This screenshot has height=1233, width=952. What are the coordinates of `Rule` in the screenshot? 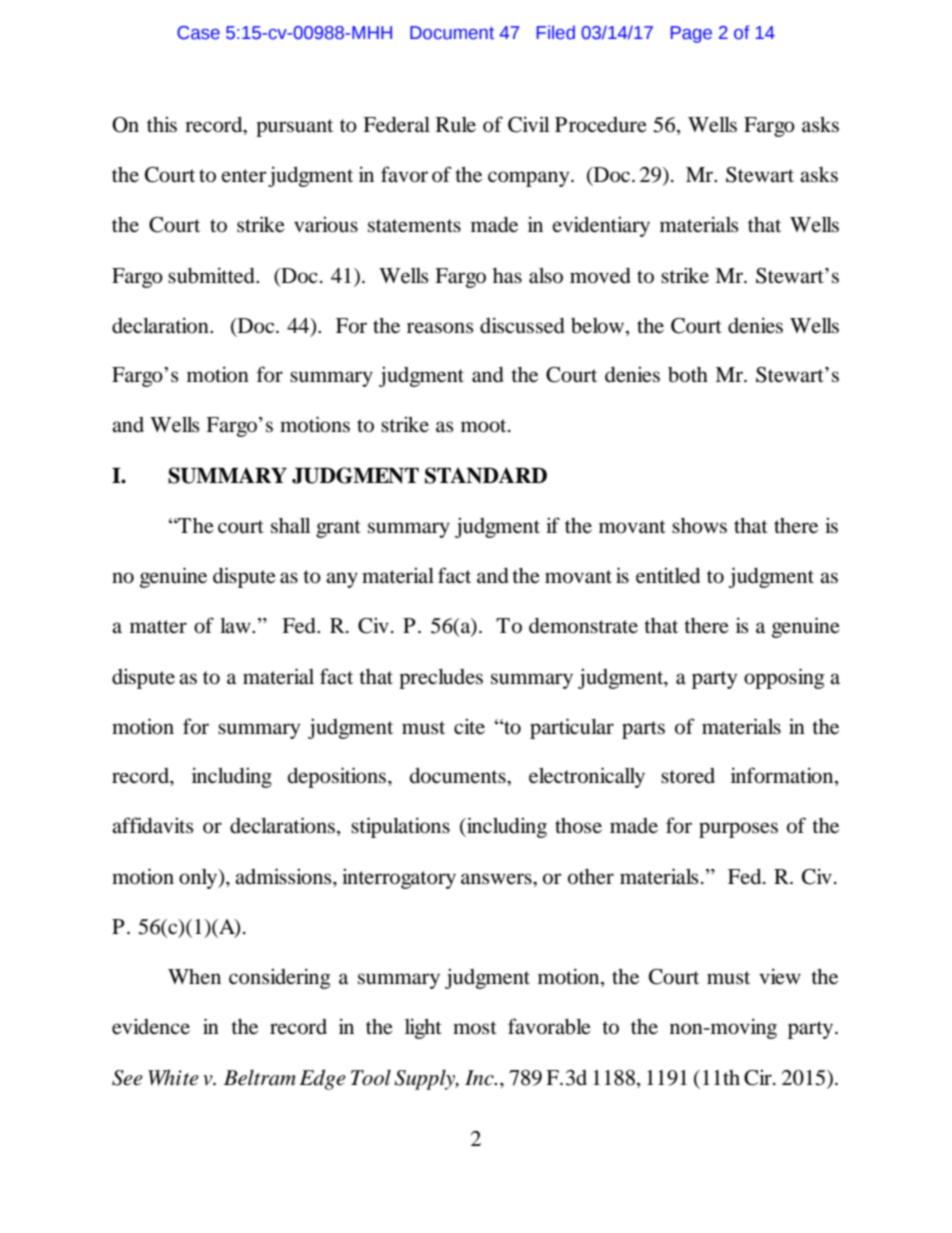 It's located at (456, 125).
